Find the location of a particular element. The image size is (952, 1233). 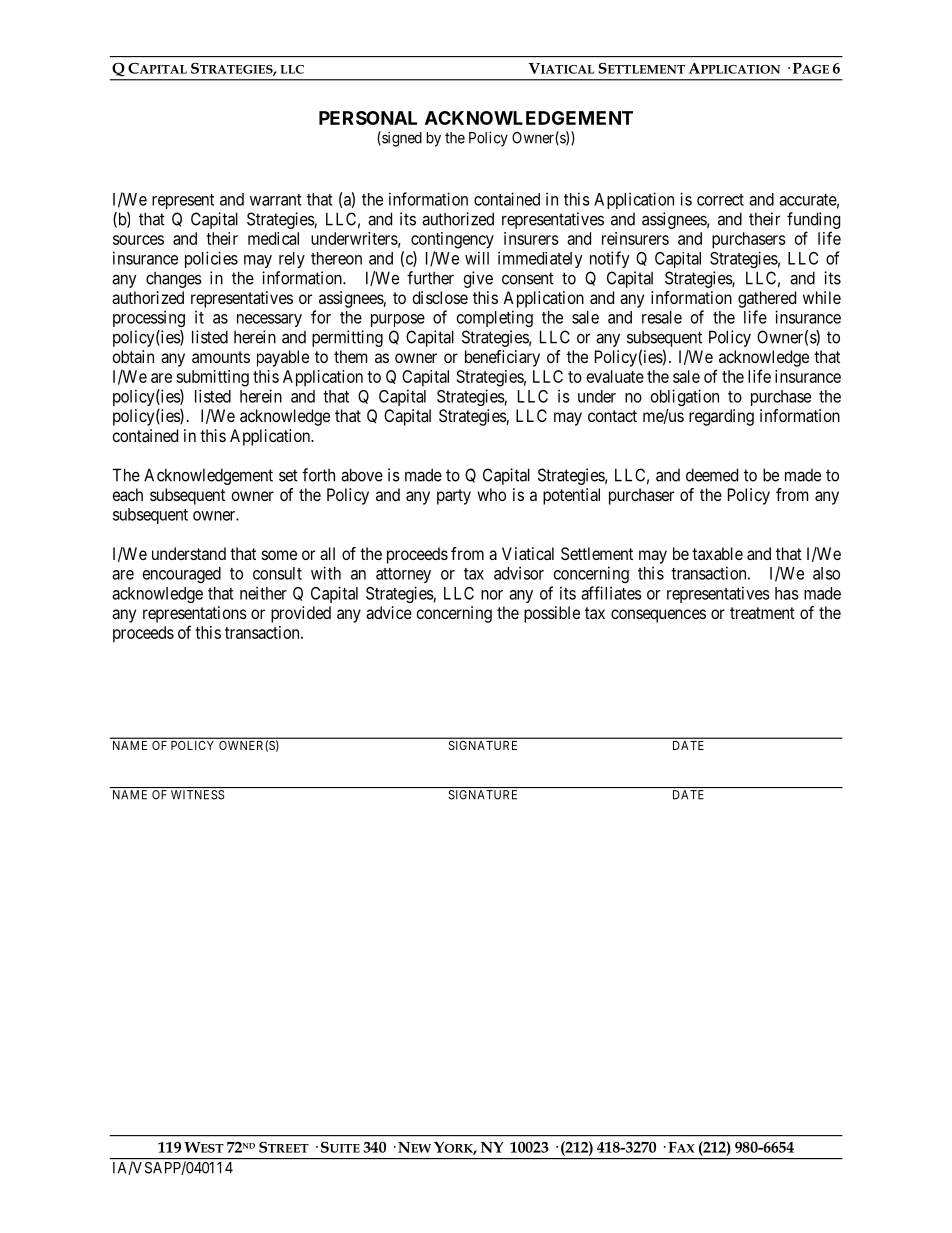

taxable is located at coordinates (717, 553).
